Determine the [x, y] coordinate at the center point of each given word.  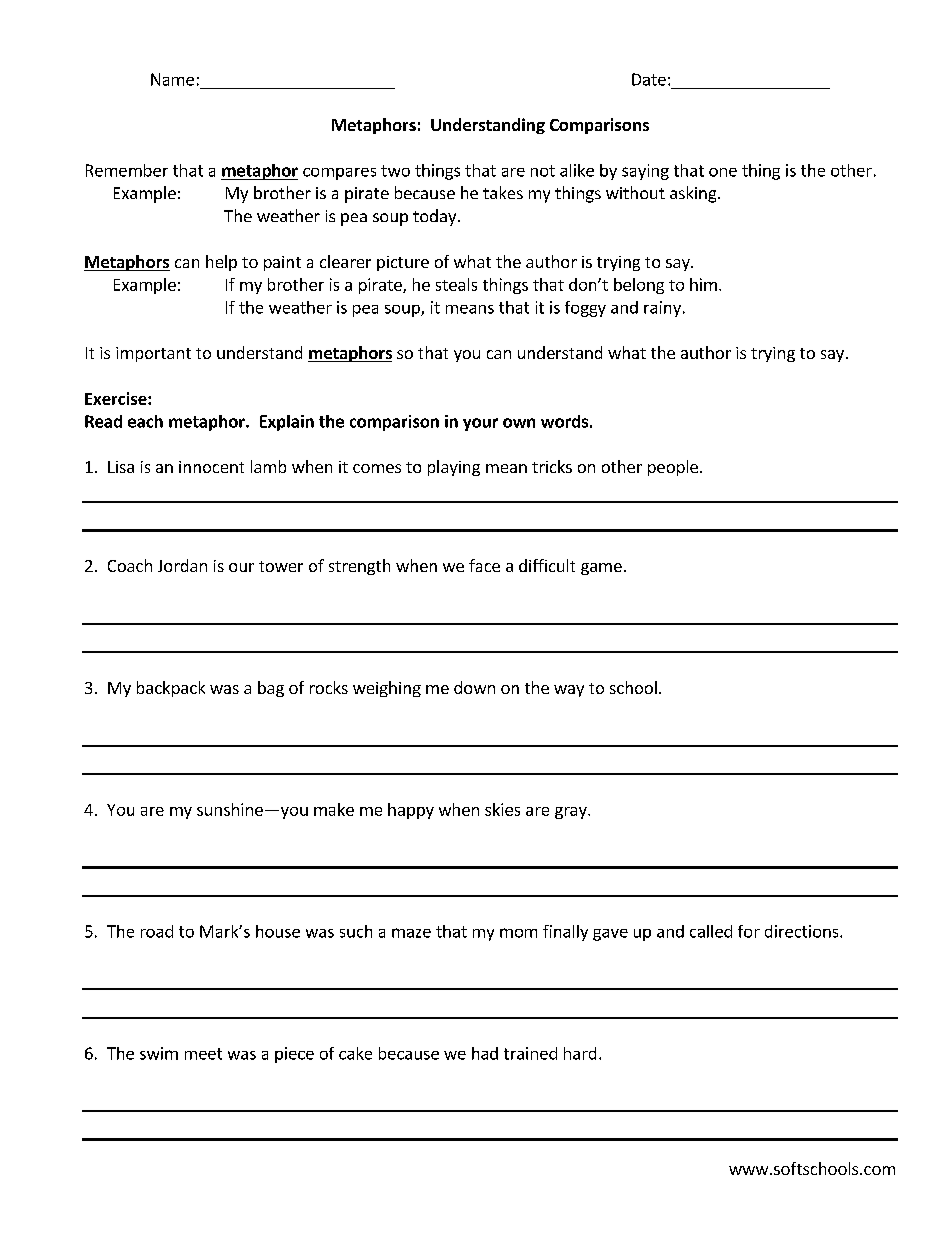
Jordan [182, 565]
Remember [127, 170]
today [436, 217]
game [601, 569]
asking [694, 194]
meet [203, 1054]
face [484, 565]
